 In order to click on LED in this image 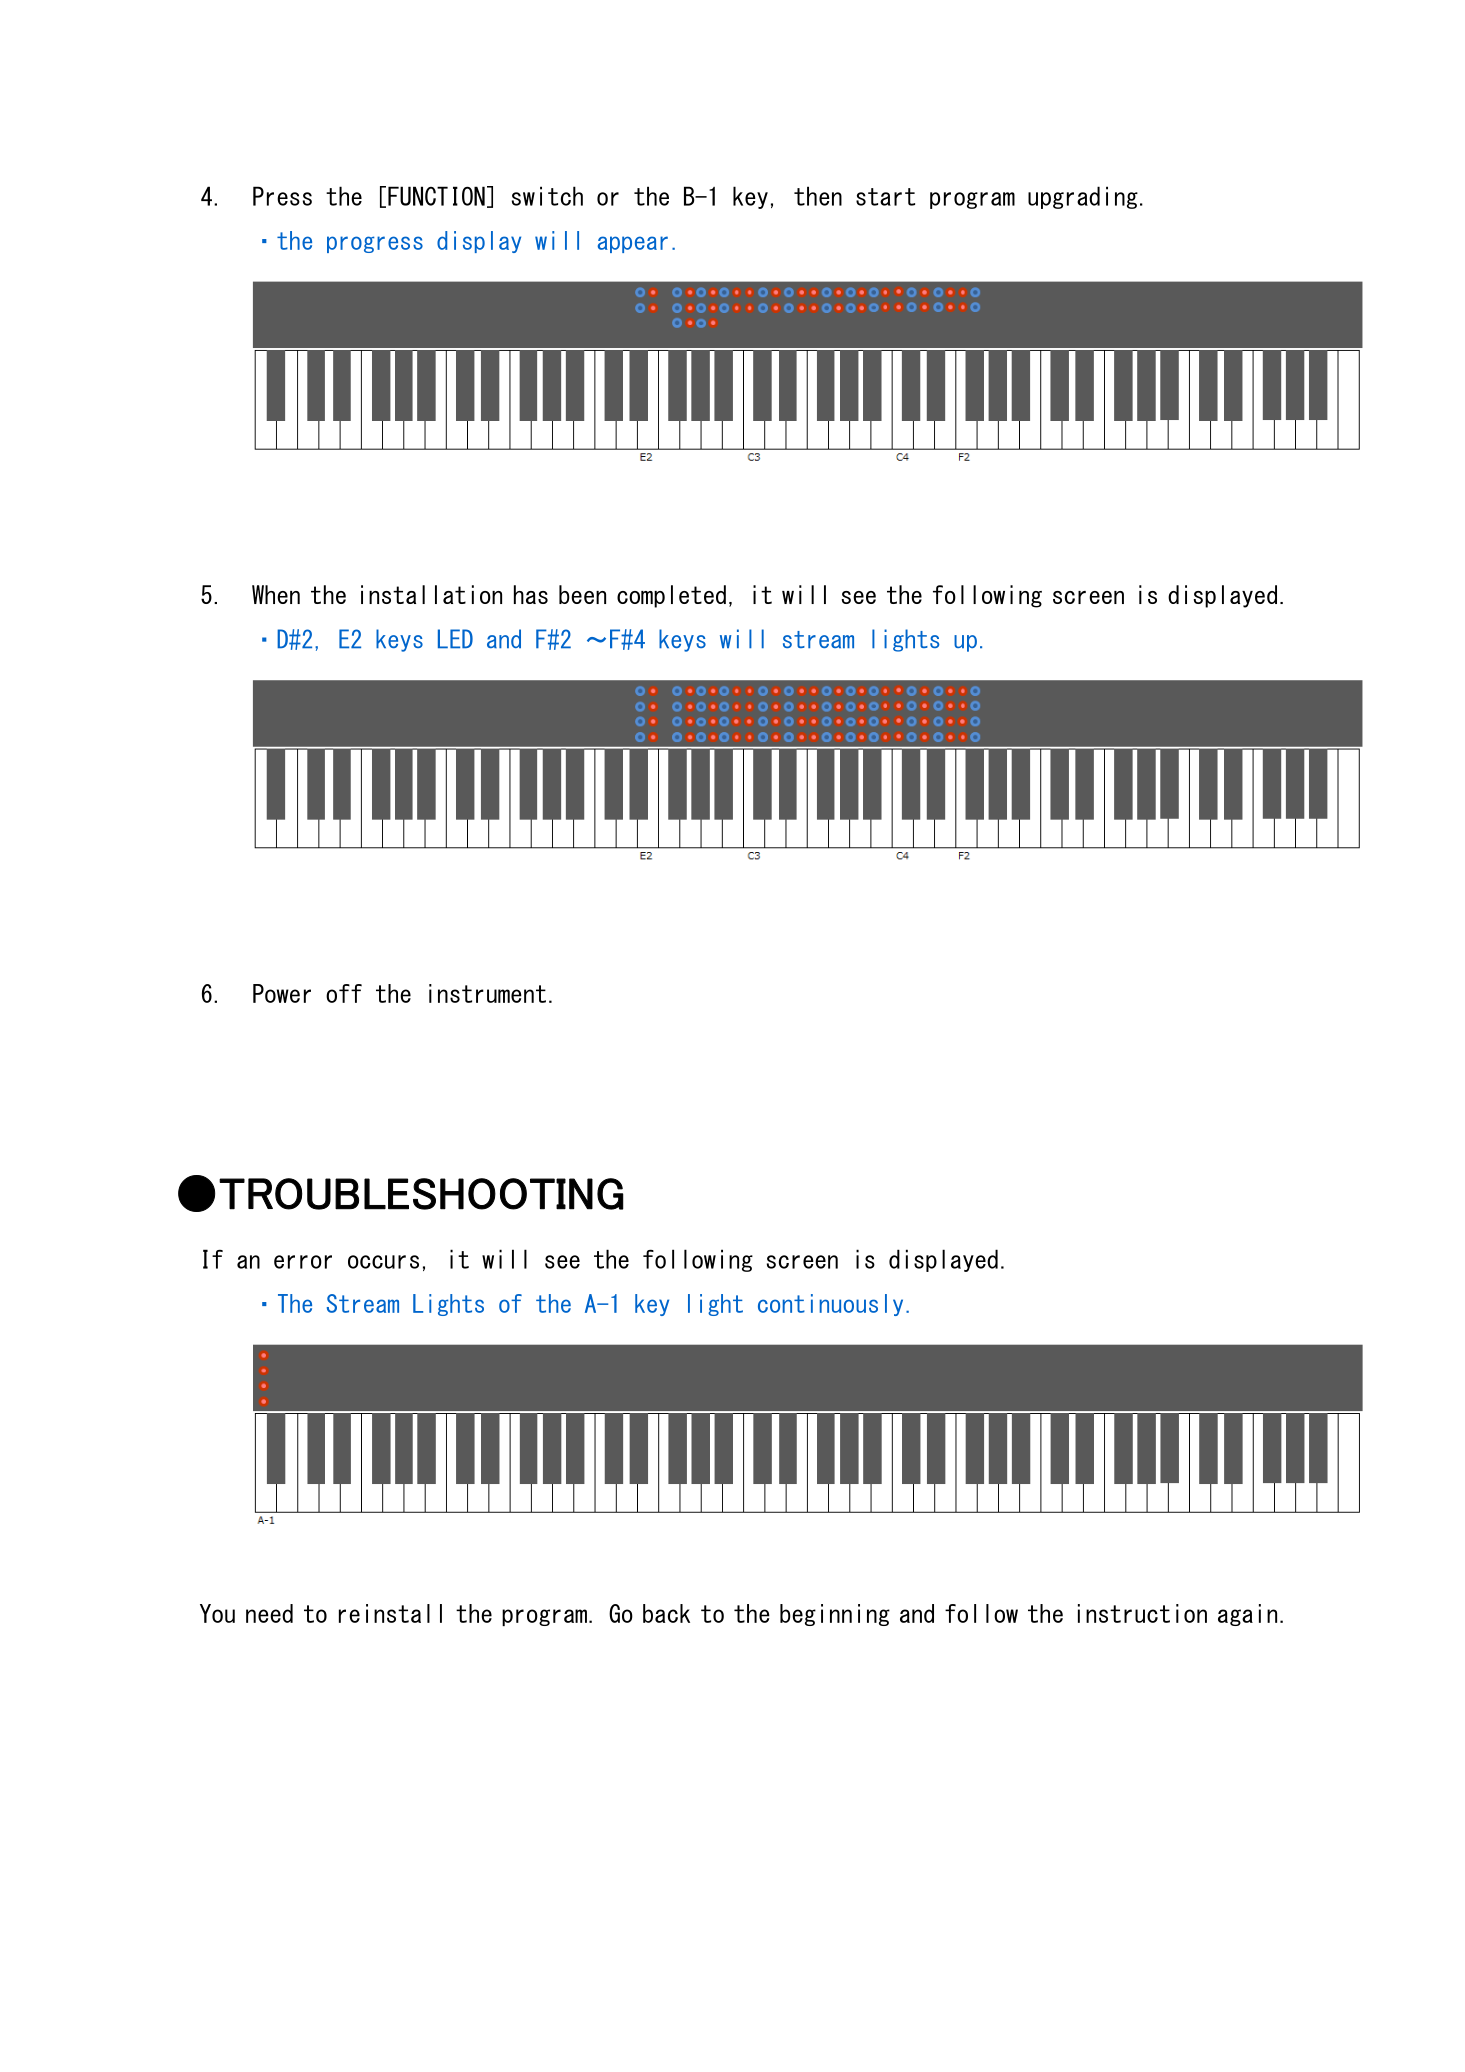, I will do `click(455, 638)`.
